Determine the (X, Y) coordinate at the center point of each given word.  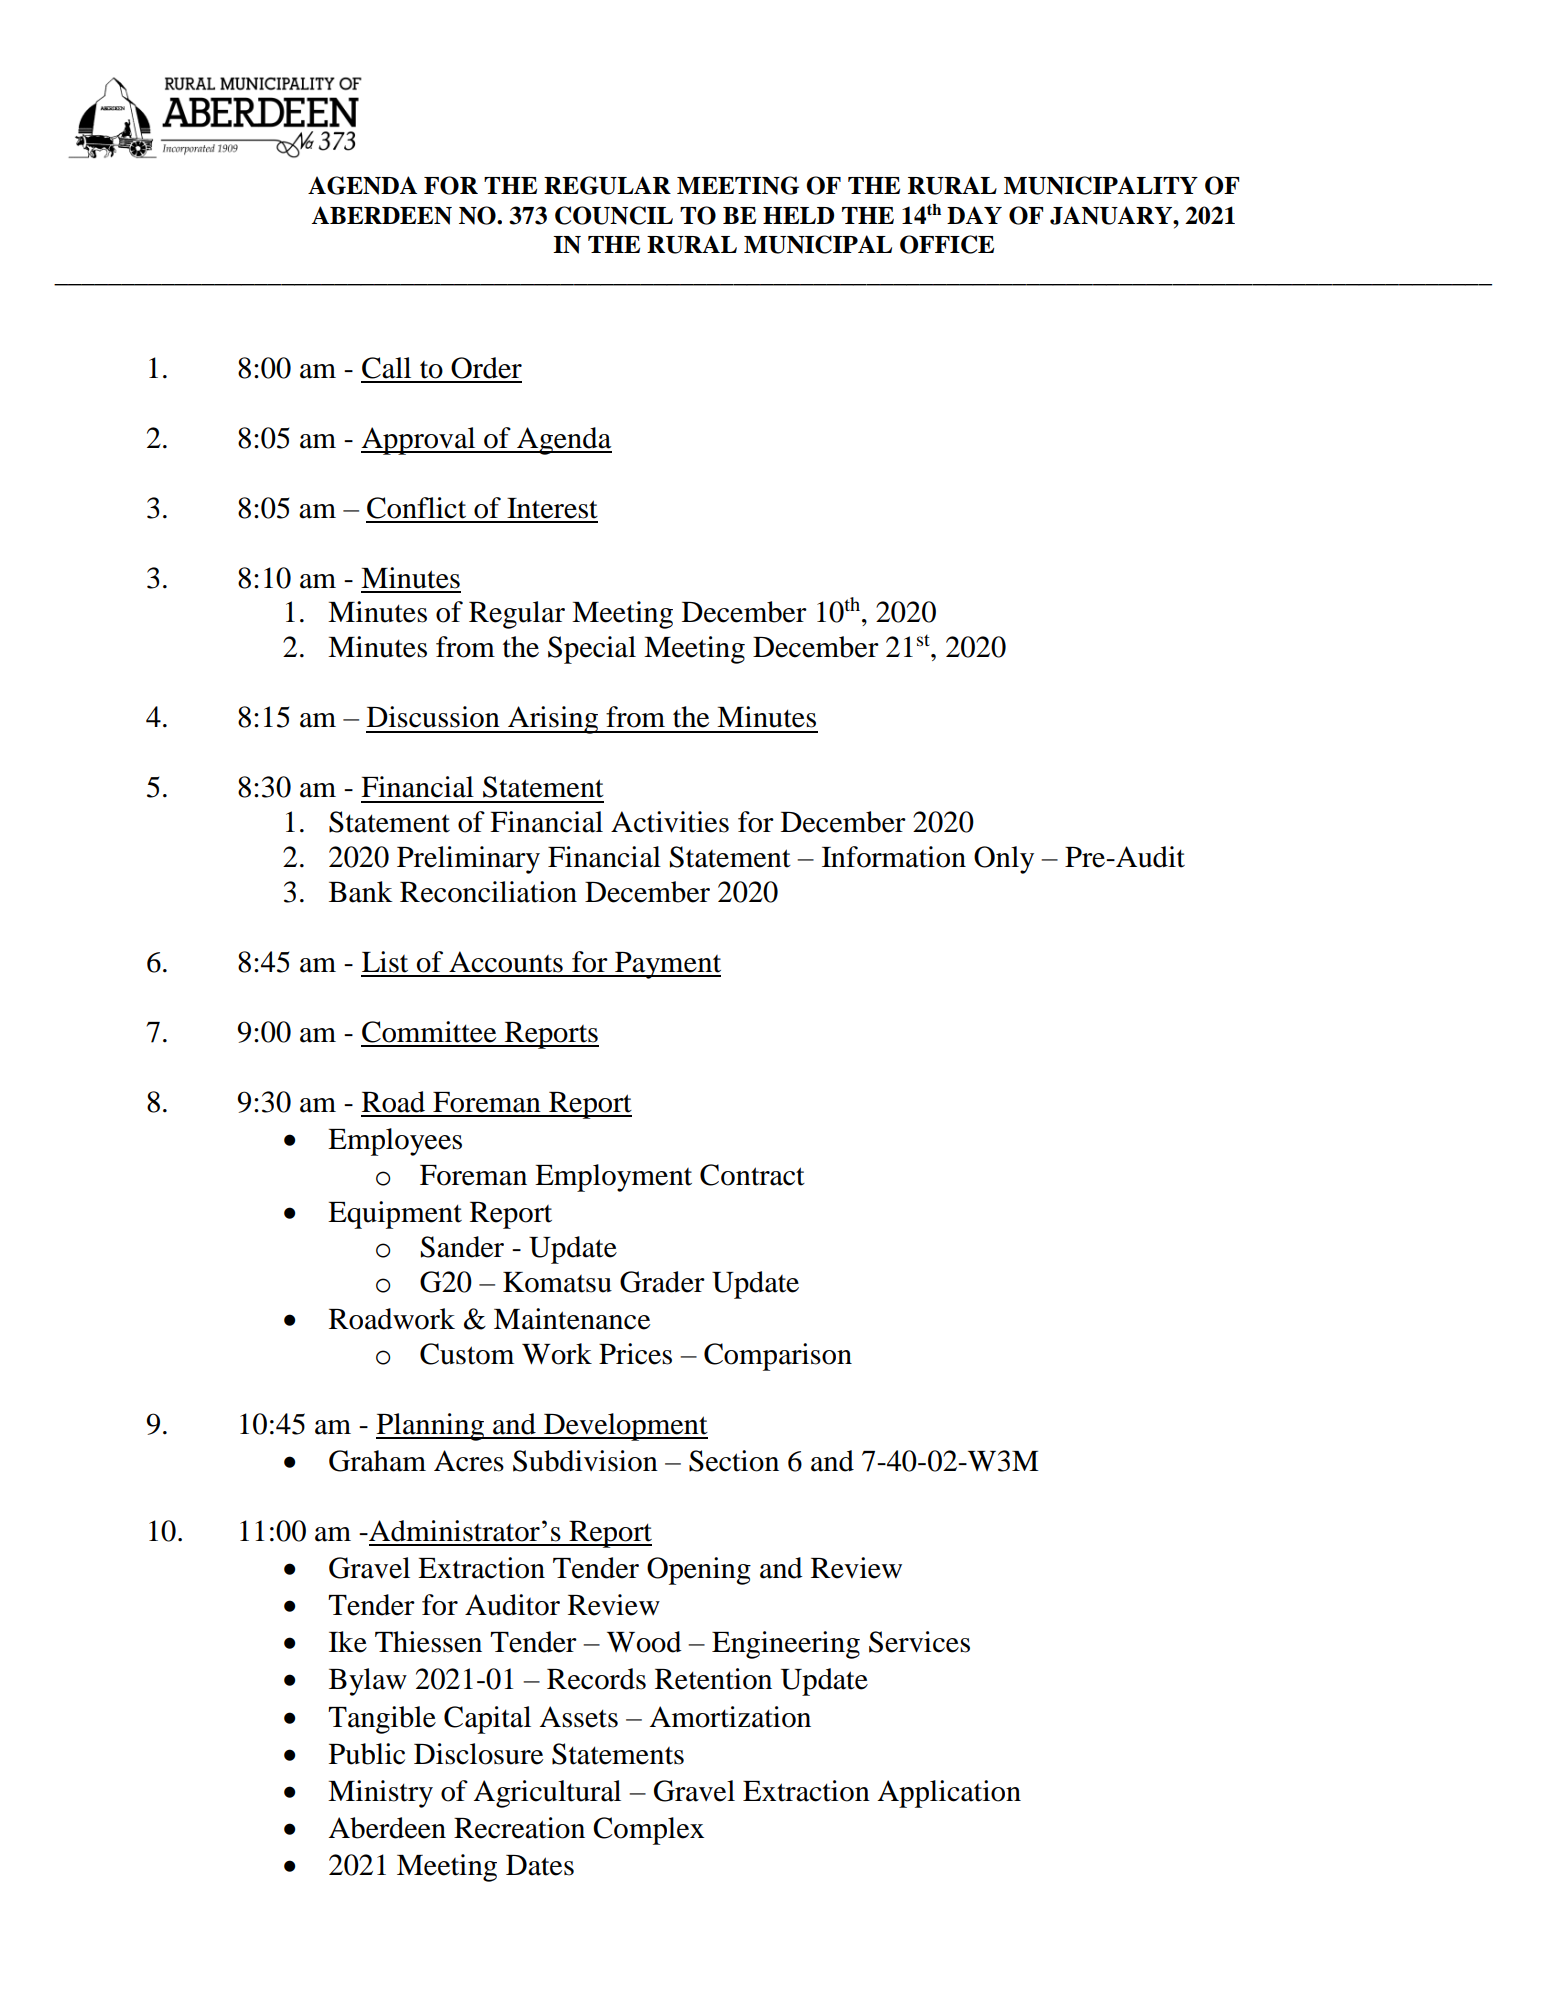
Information (894, 857)
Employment (613, 1178)
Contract (752, 1175)
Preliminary (468, 860)
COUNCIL (614, 215)
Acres (469, 1461)
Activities (670, 822)
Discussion (433, 717)
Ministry (380, 1794)
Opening (699, 1571)
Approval (419, 441)
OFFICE (947, 244)
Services (919, 1642)
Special (592, 650)
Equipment (395, 1215)
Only (1004, 860)
